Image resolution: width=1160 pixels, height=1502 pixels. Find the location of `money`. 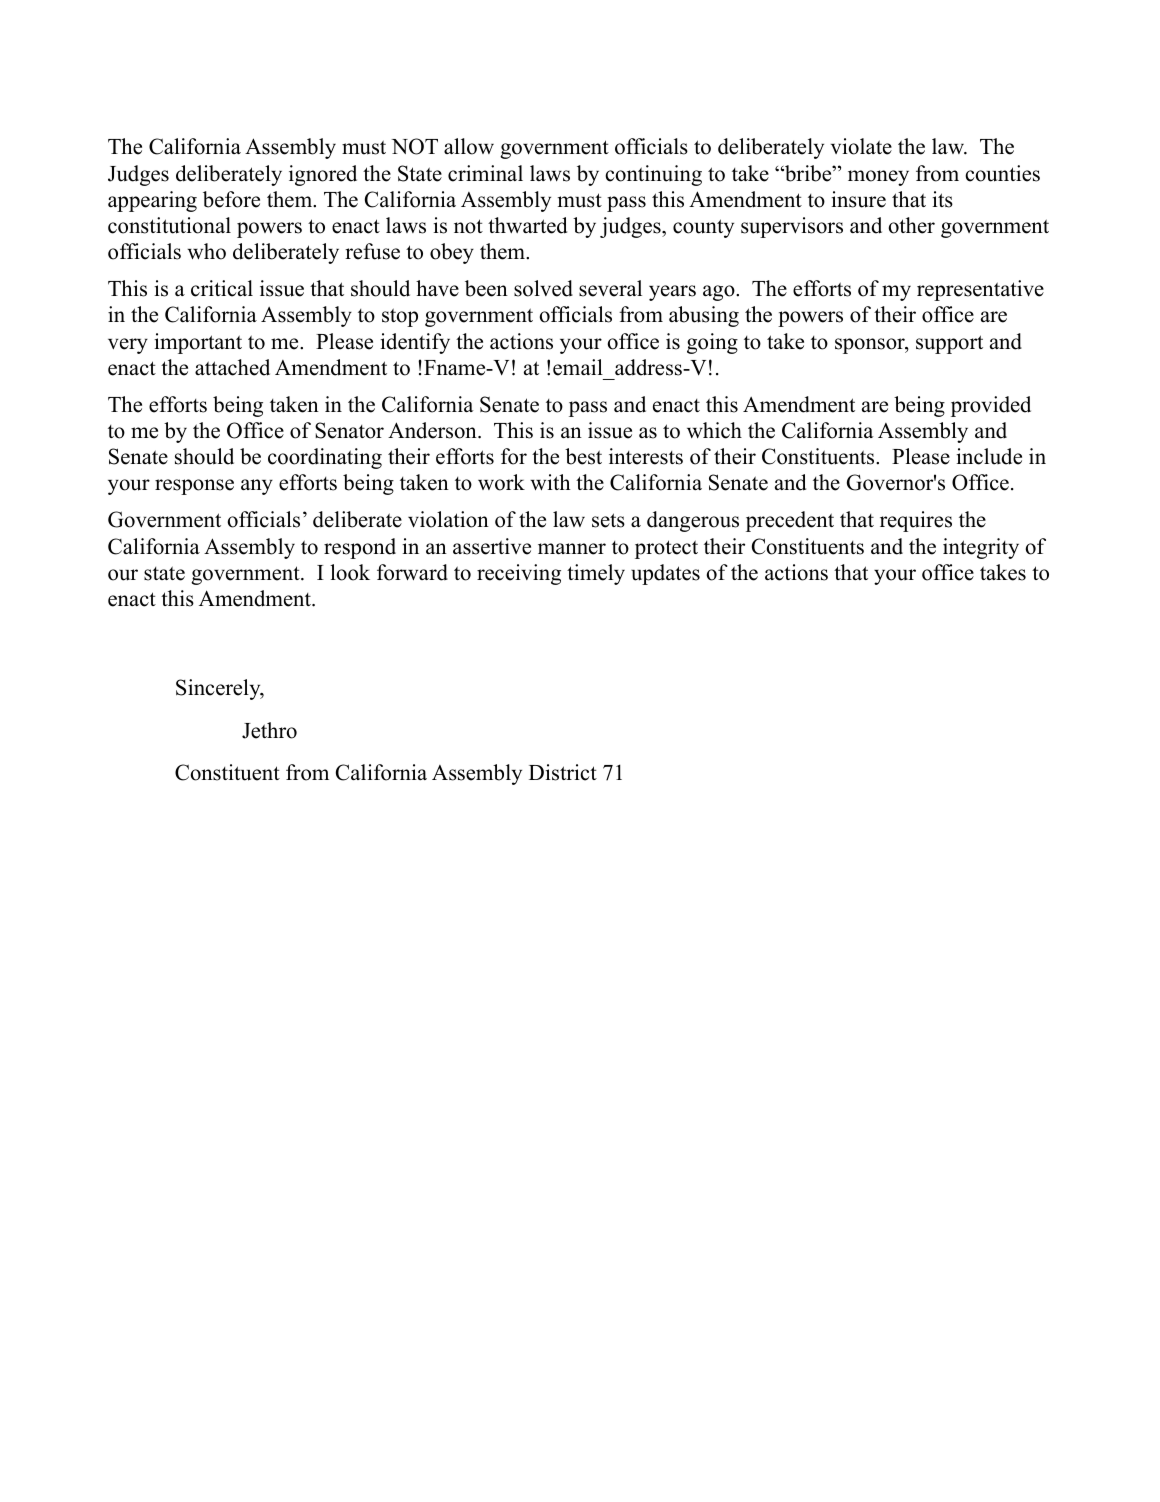

money is located at coordinates (878, 178).
